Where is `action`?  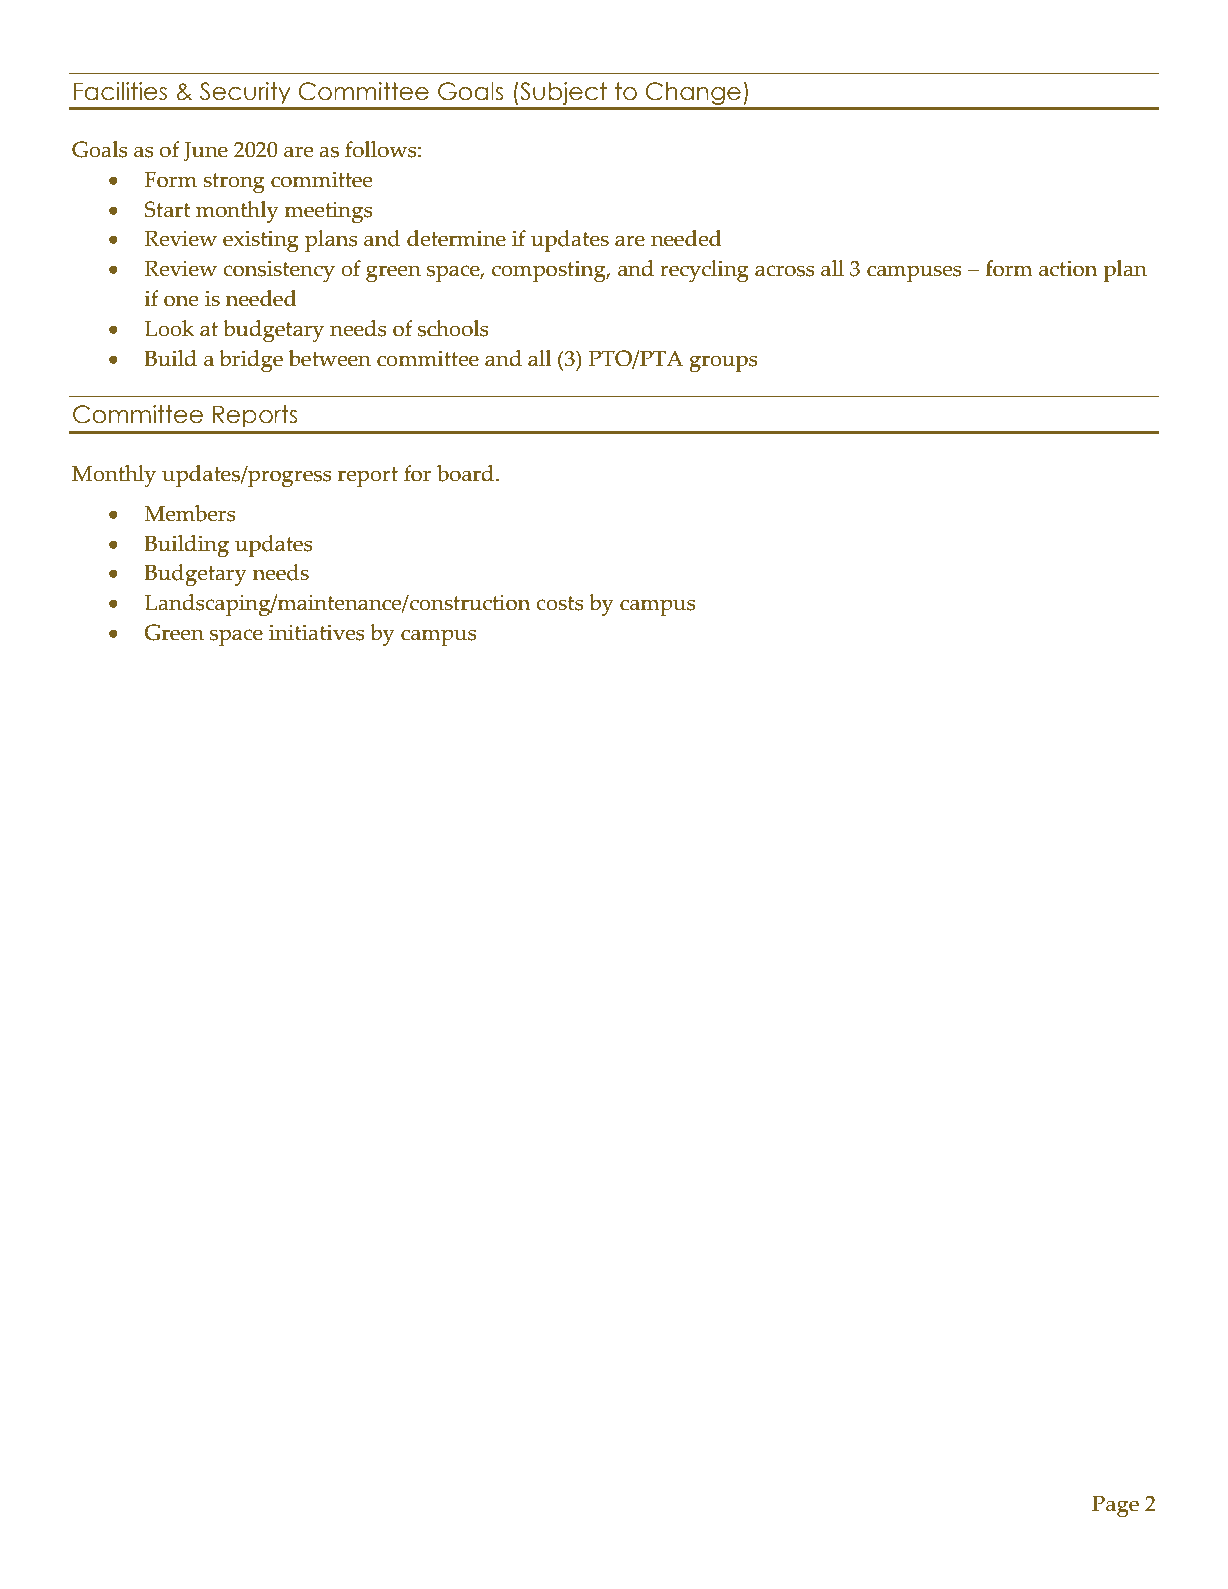 action is located at coordinates (1068, 269).
